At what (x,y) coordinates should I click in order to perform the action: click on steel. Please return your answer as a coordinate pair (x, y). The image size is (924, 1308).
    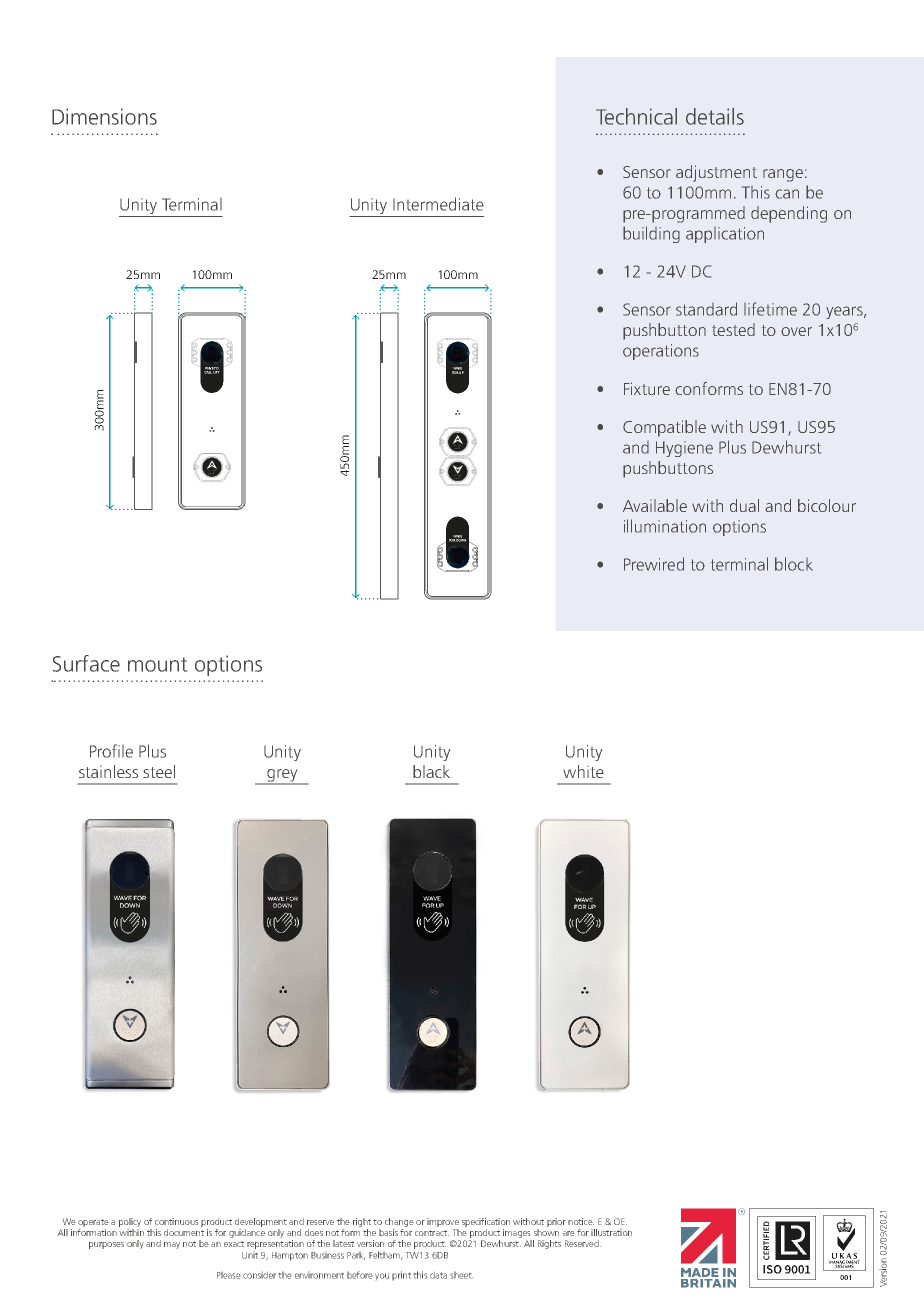
    Looking at the image, I should click on (159, 771).
